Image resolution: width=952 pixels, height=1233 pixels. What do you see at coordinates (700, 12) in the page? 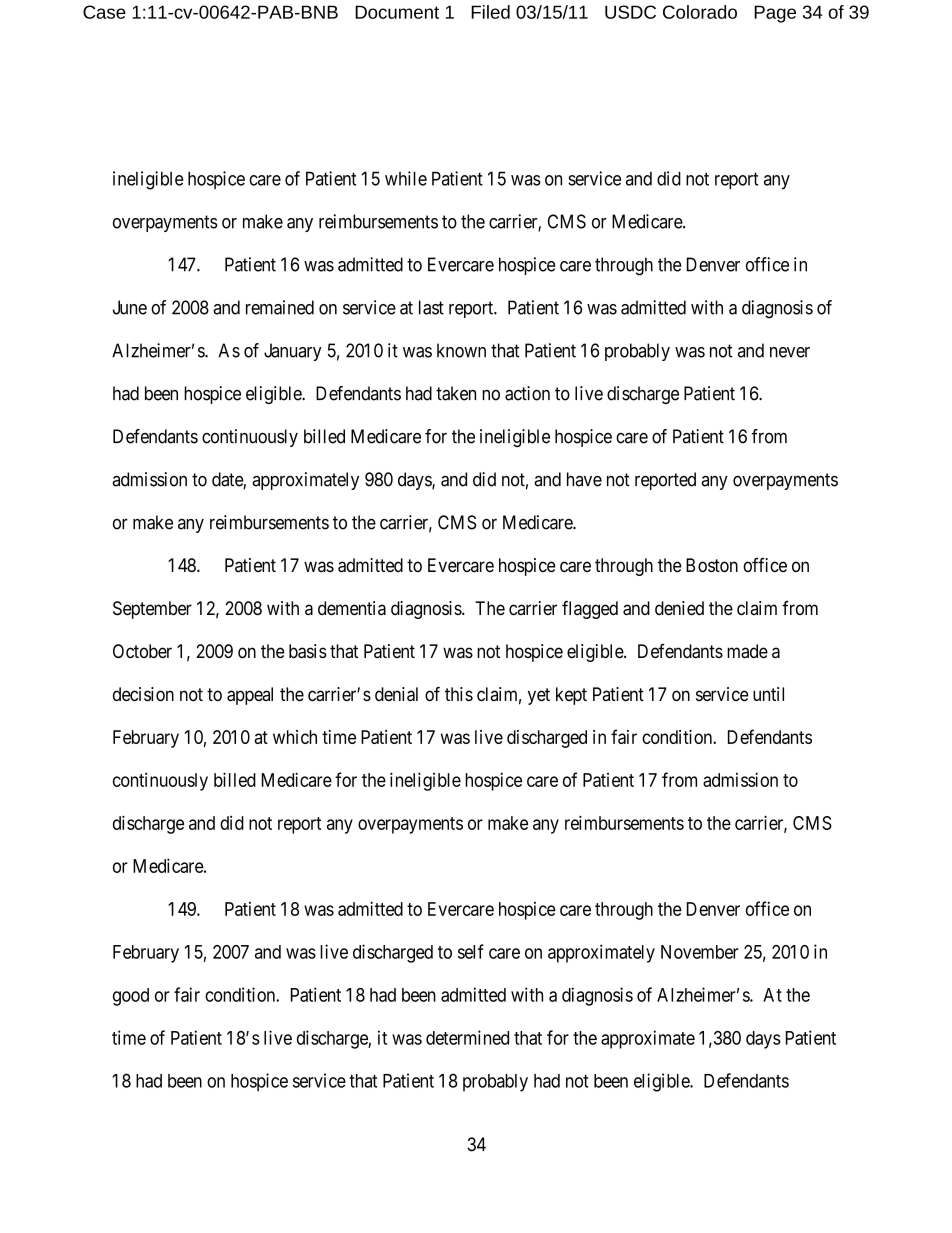
I see `Colorado` at bounding box center [700, 12].
